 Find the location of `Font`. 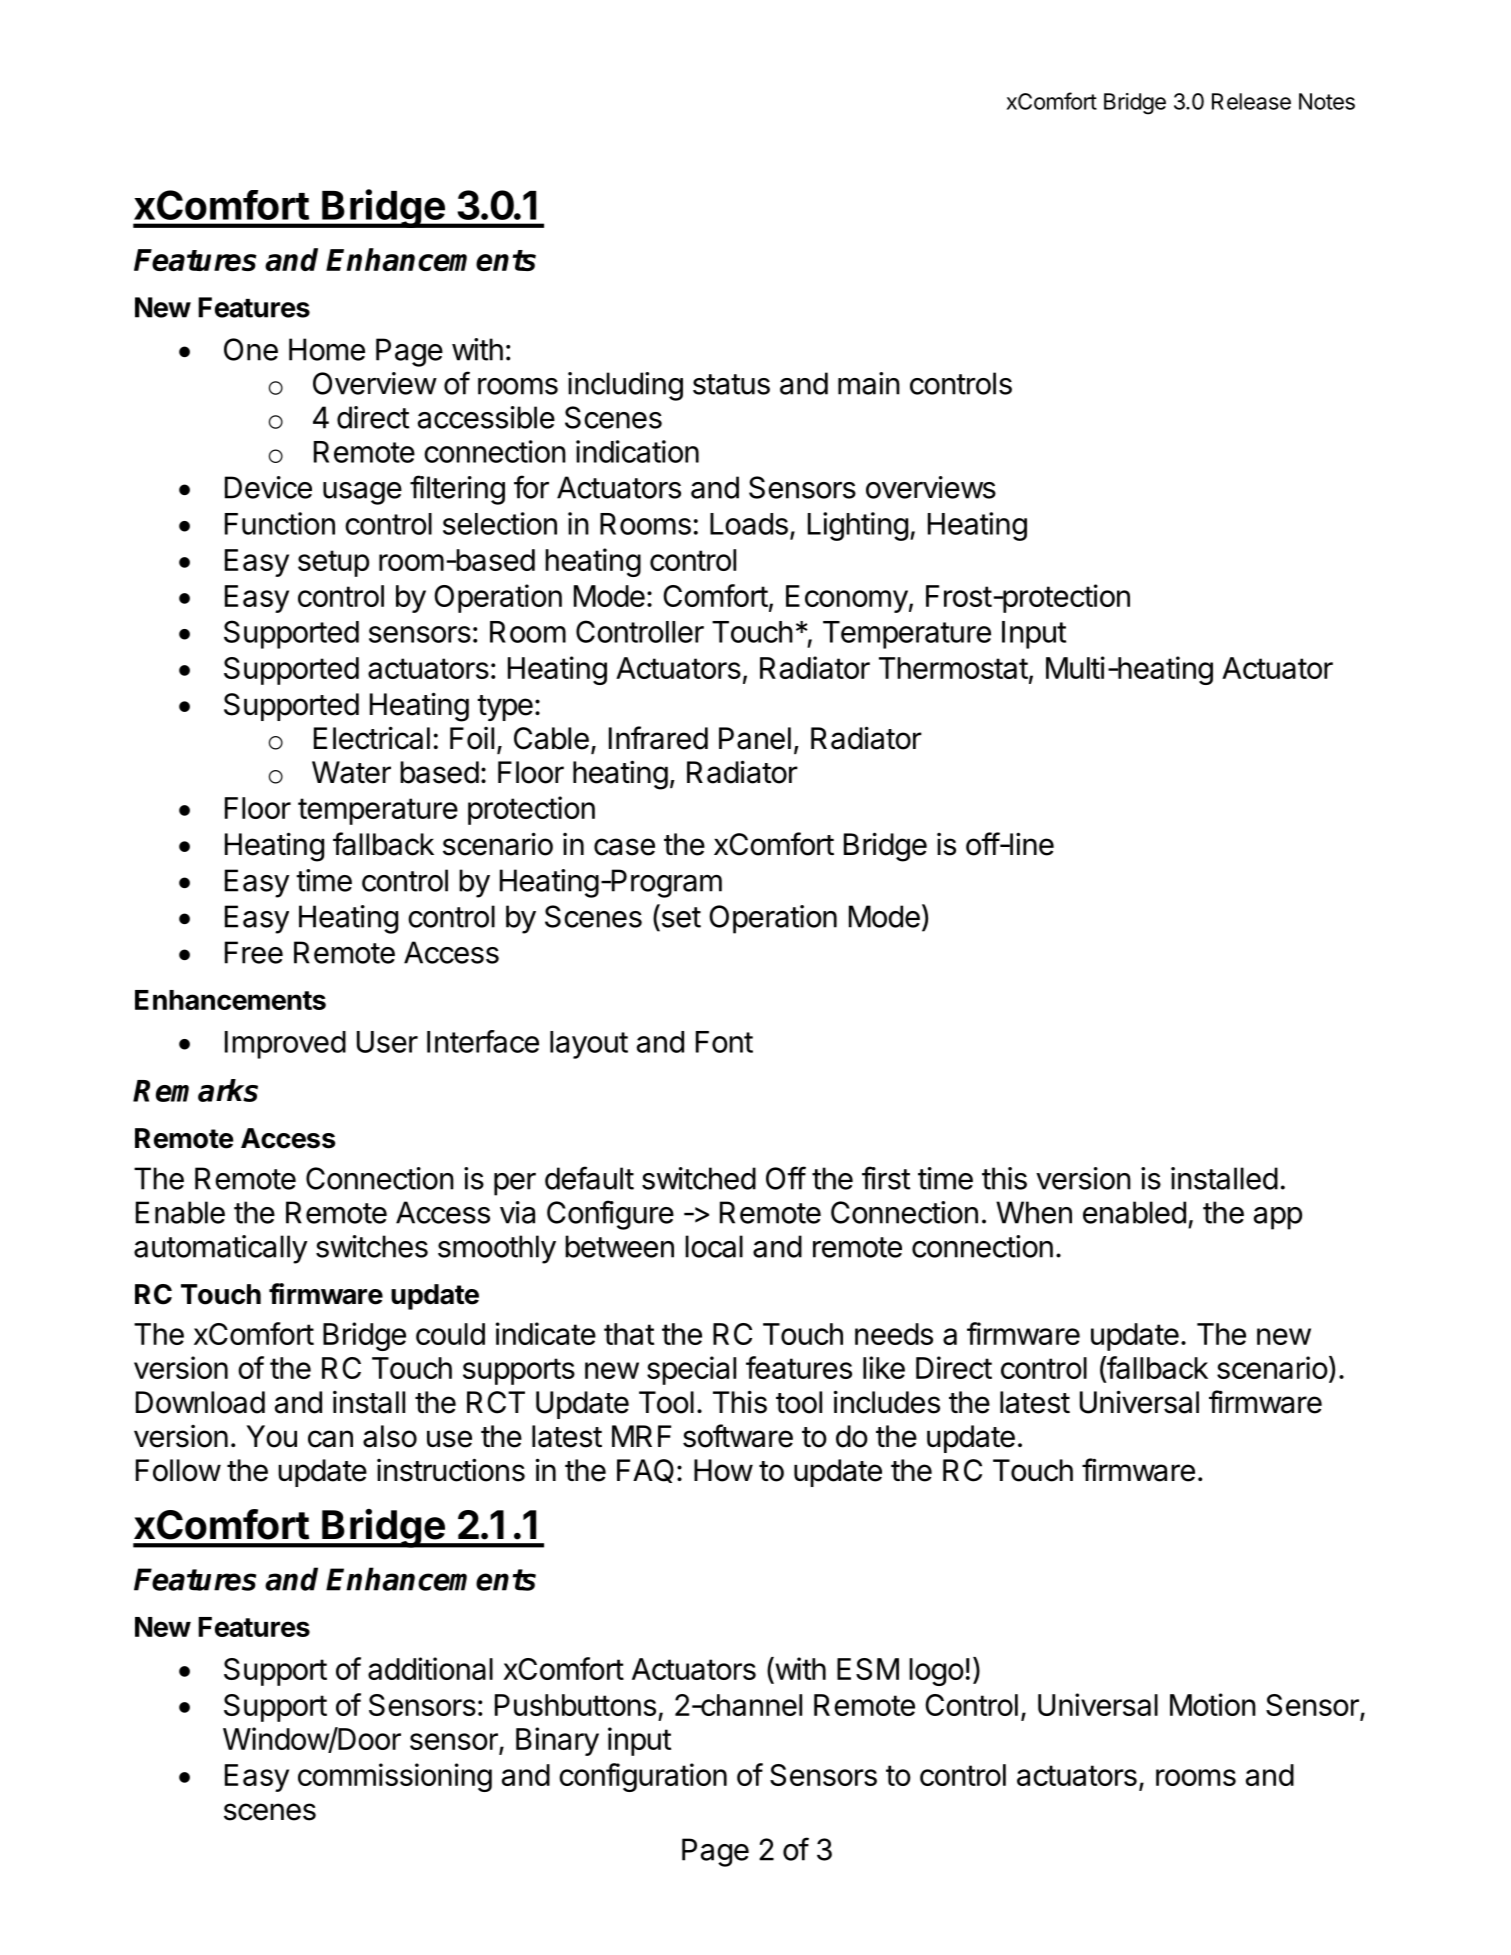

Font is located at coordinates (724, 1042).
